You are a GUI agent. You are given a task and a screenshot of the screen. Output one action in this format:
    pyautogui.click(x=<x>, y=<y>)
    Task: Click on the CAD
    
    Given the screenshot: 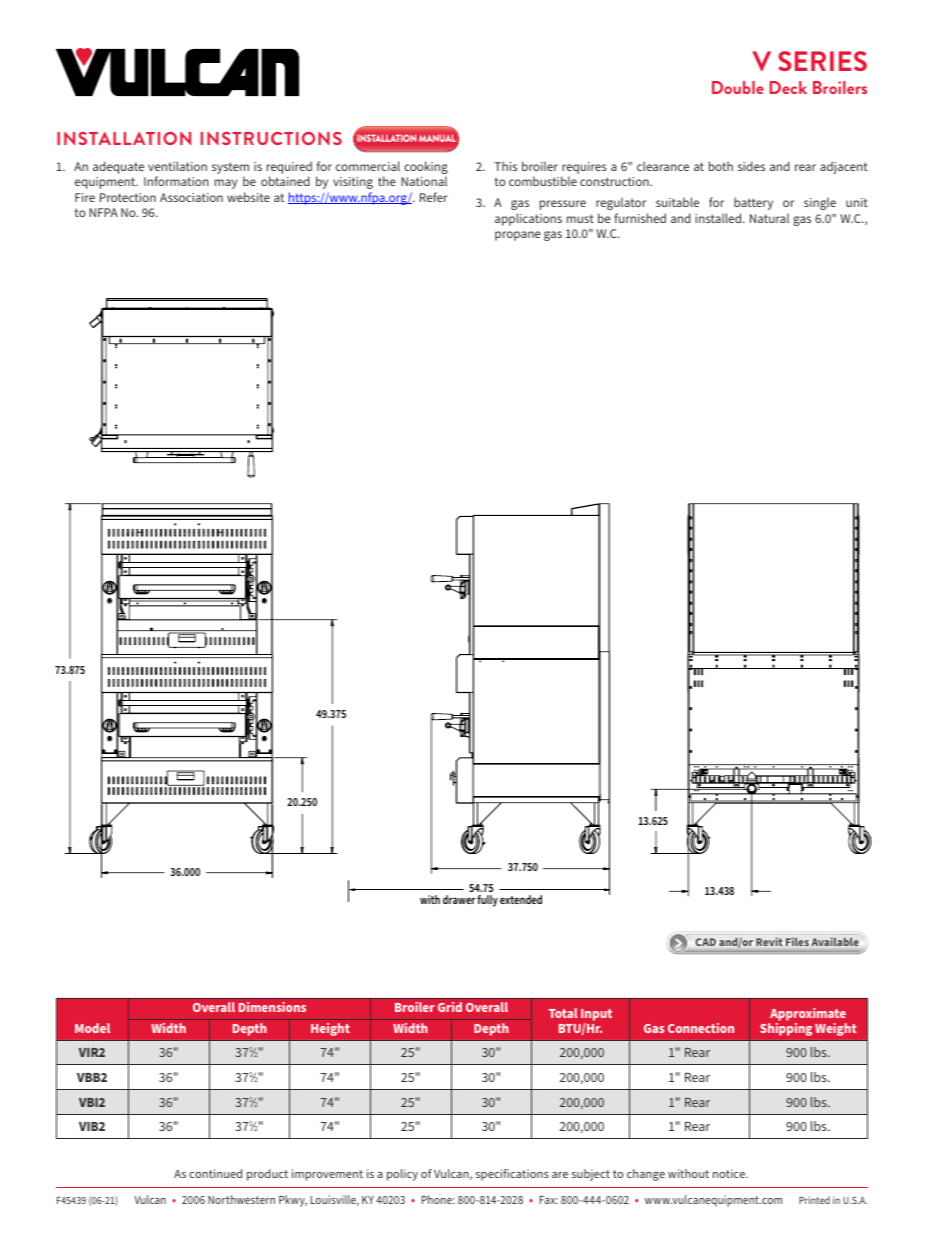 What is the action you would take?
    pyautogui.click(x=706, y=942)
